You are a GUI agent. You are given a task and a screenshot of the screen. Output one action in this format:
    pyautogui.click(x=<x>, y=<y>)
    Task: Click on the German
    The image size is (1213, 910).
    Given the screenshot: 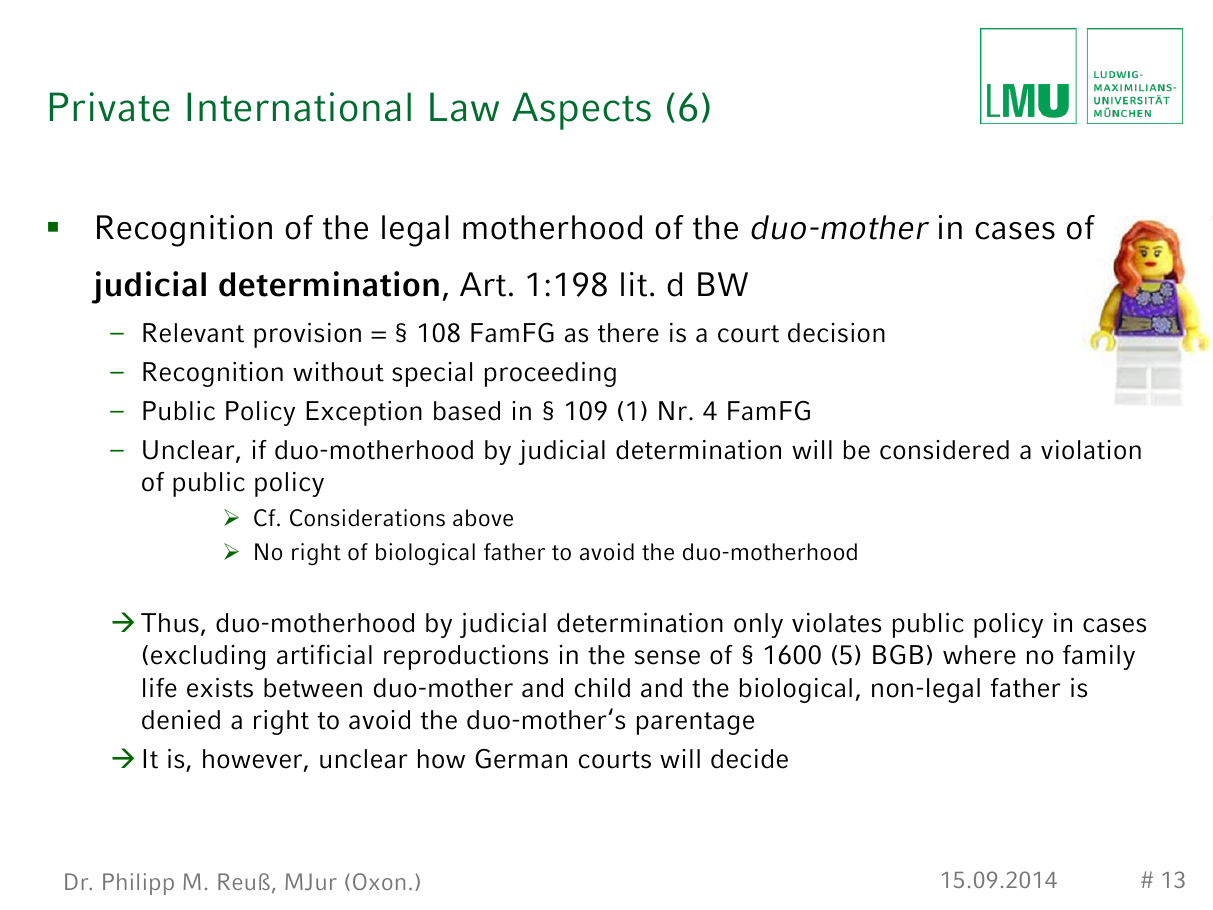 What is the action you would take?
    pyautogui.click(x=521, y=759)
